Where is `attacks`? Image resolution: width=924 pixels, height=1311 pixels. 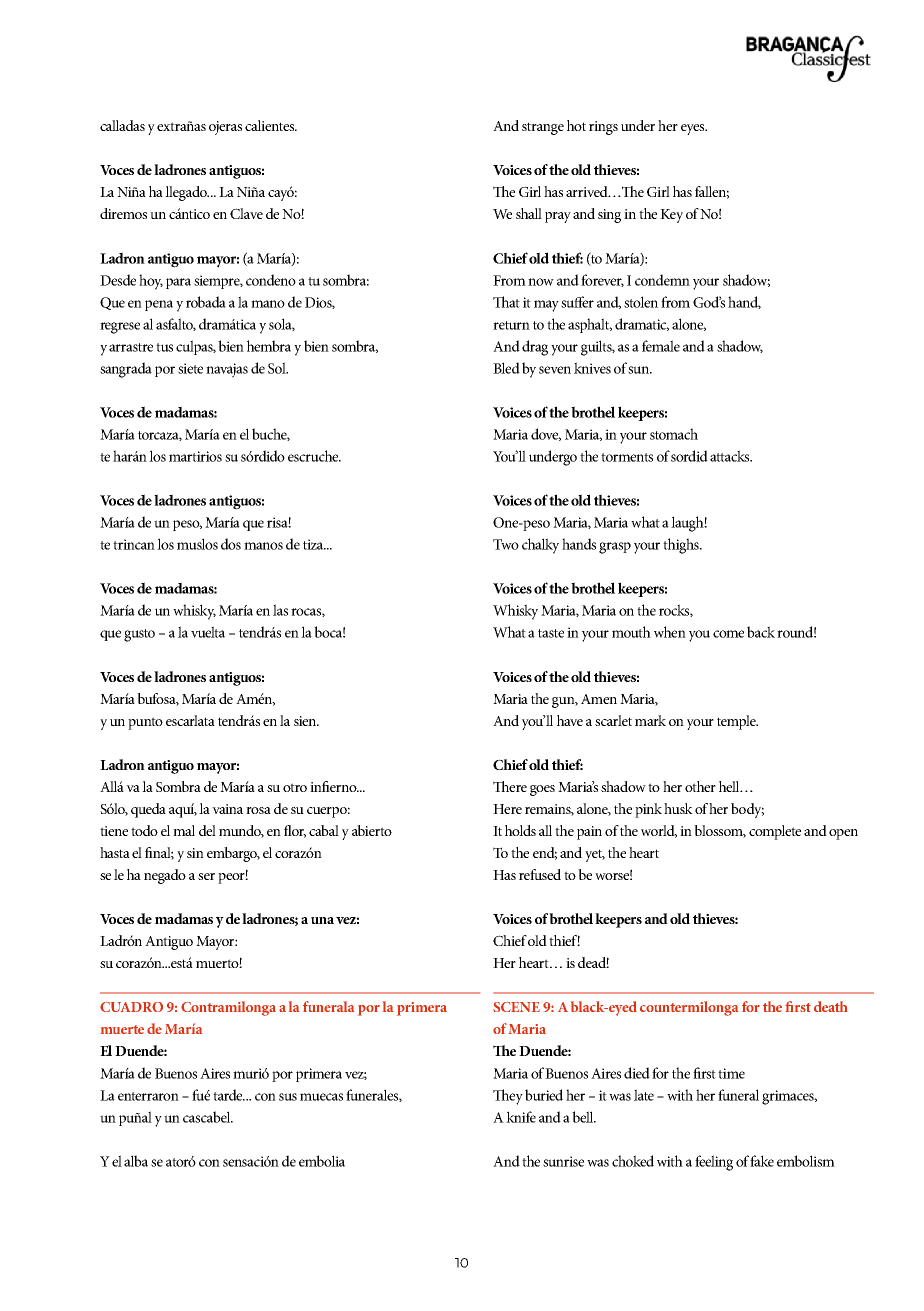
attacks is located at coordinates (731, 456).
